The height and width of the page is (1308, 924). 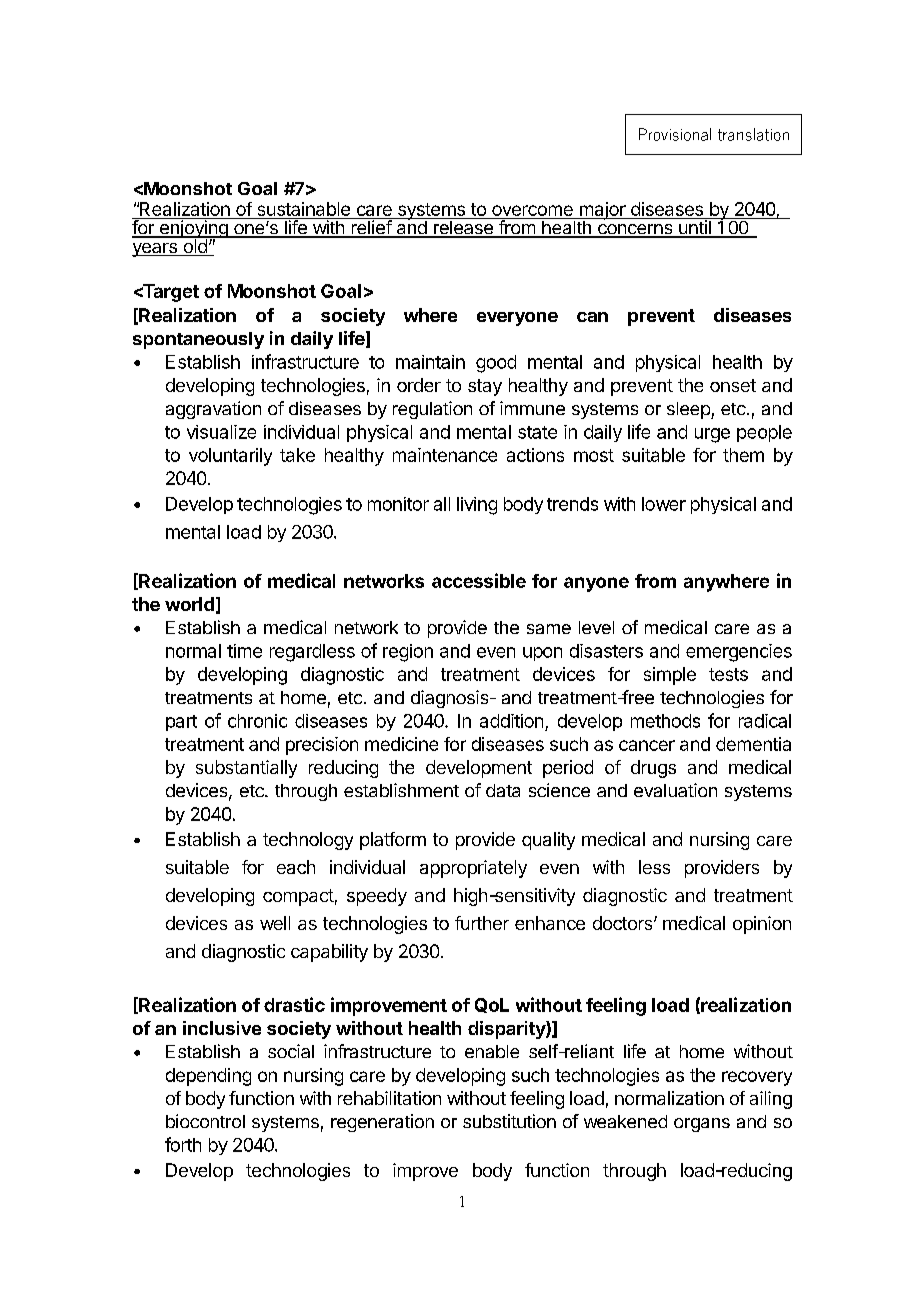 I want to click on Provisional, so click(x=675, y=134).
